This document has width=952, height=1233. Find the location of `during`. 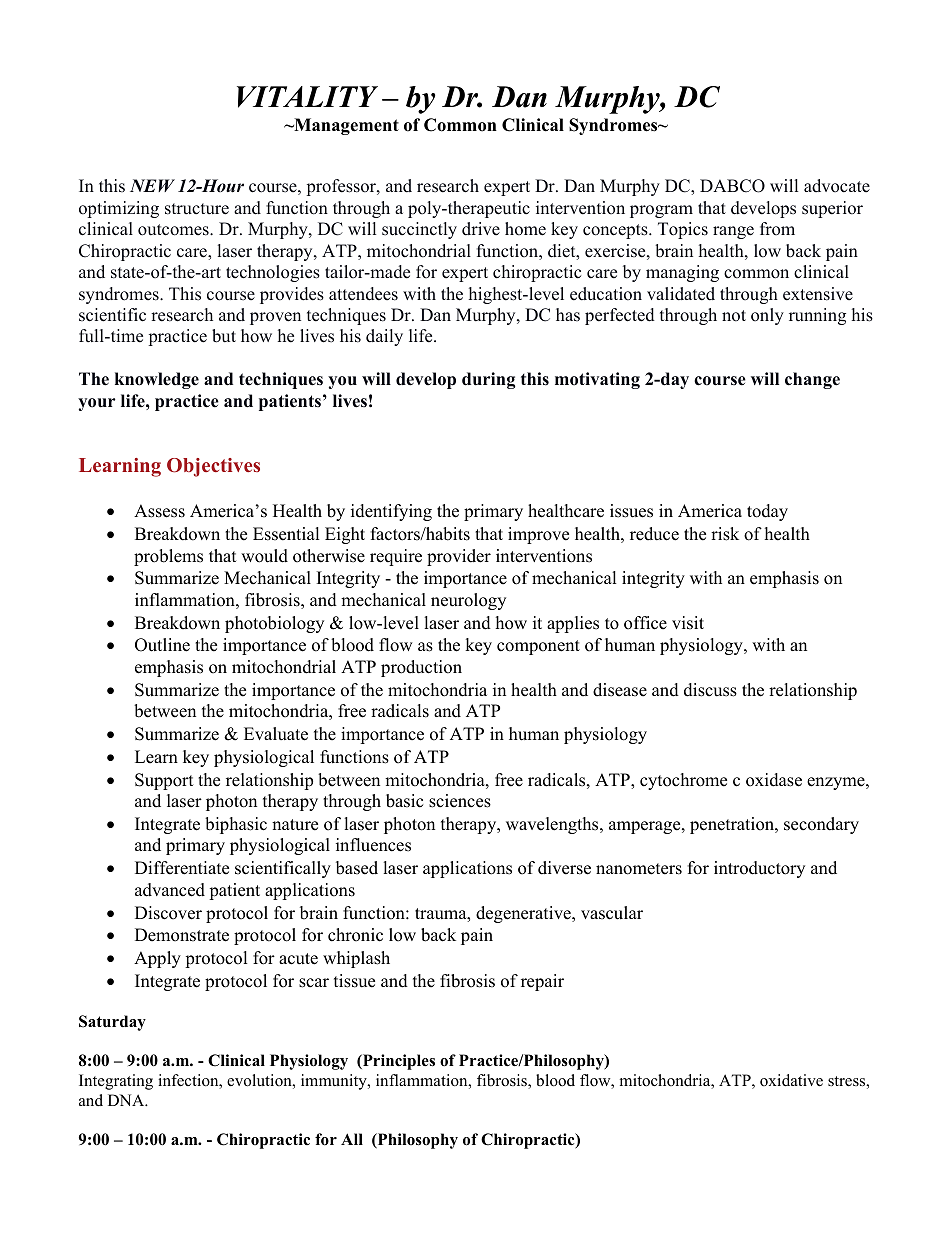

during is located at coordinates (488, 380).
